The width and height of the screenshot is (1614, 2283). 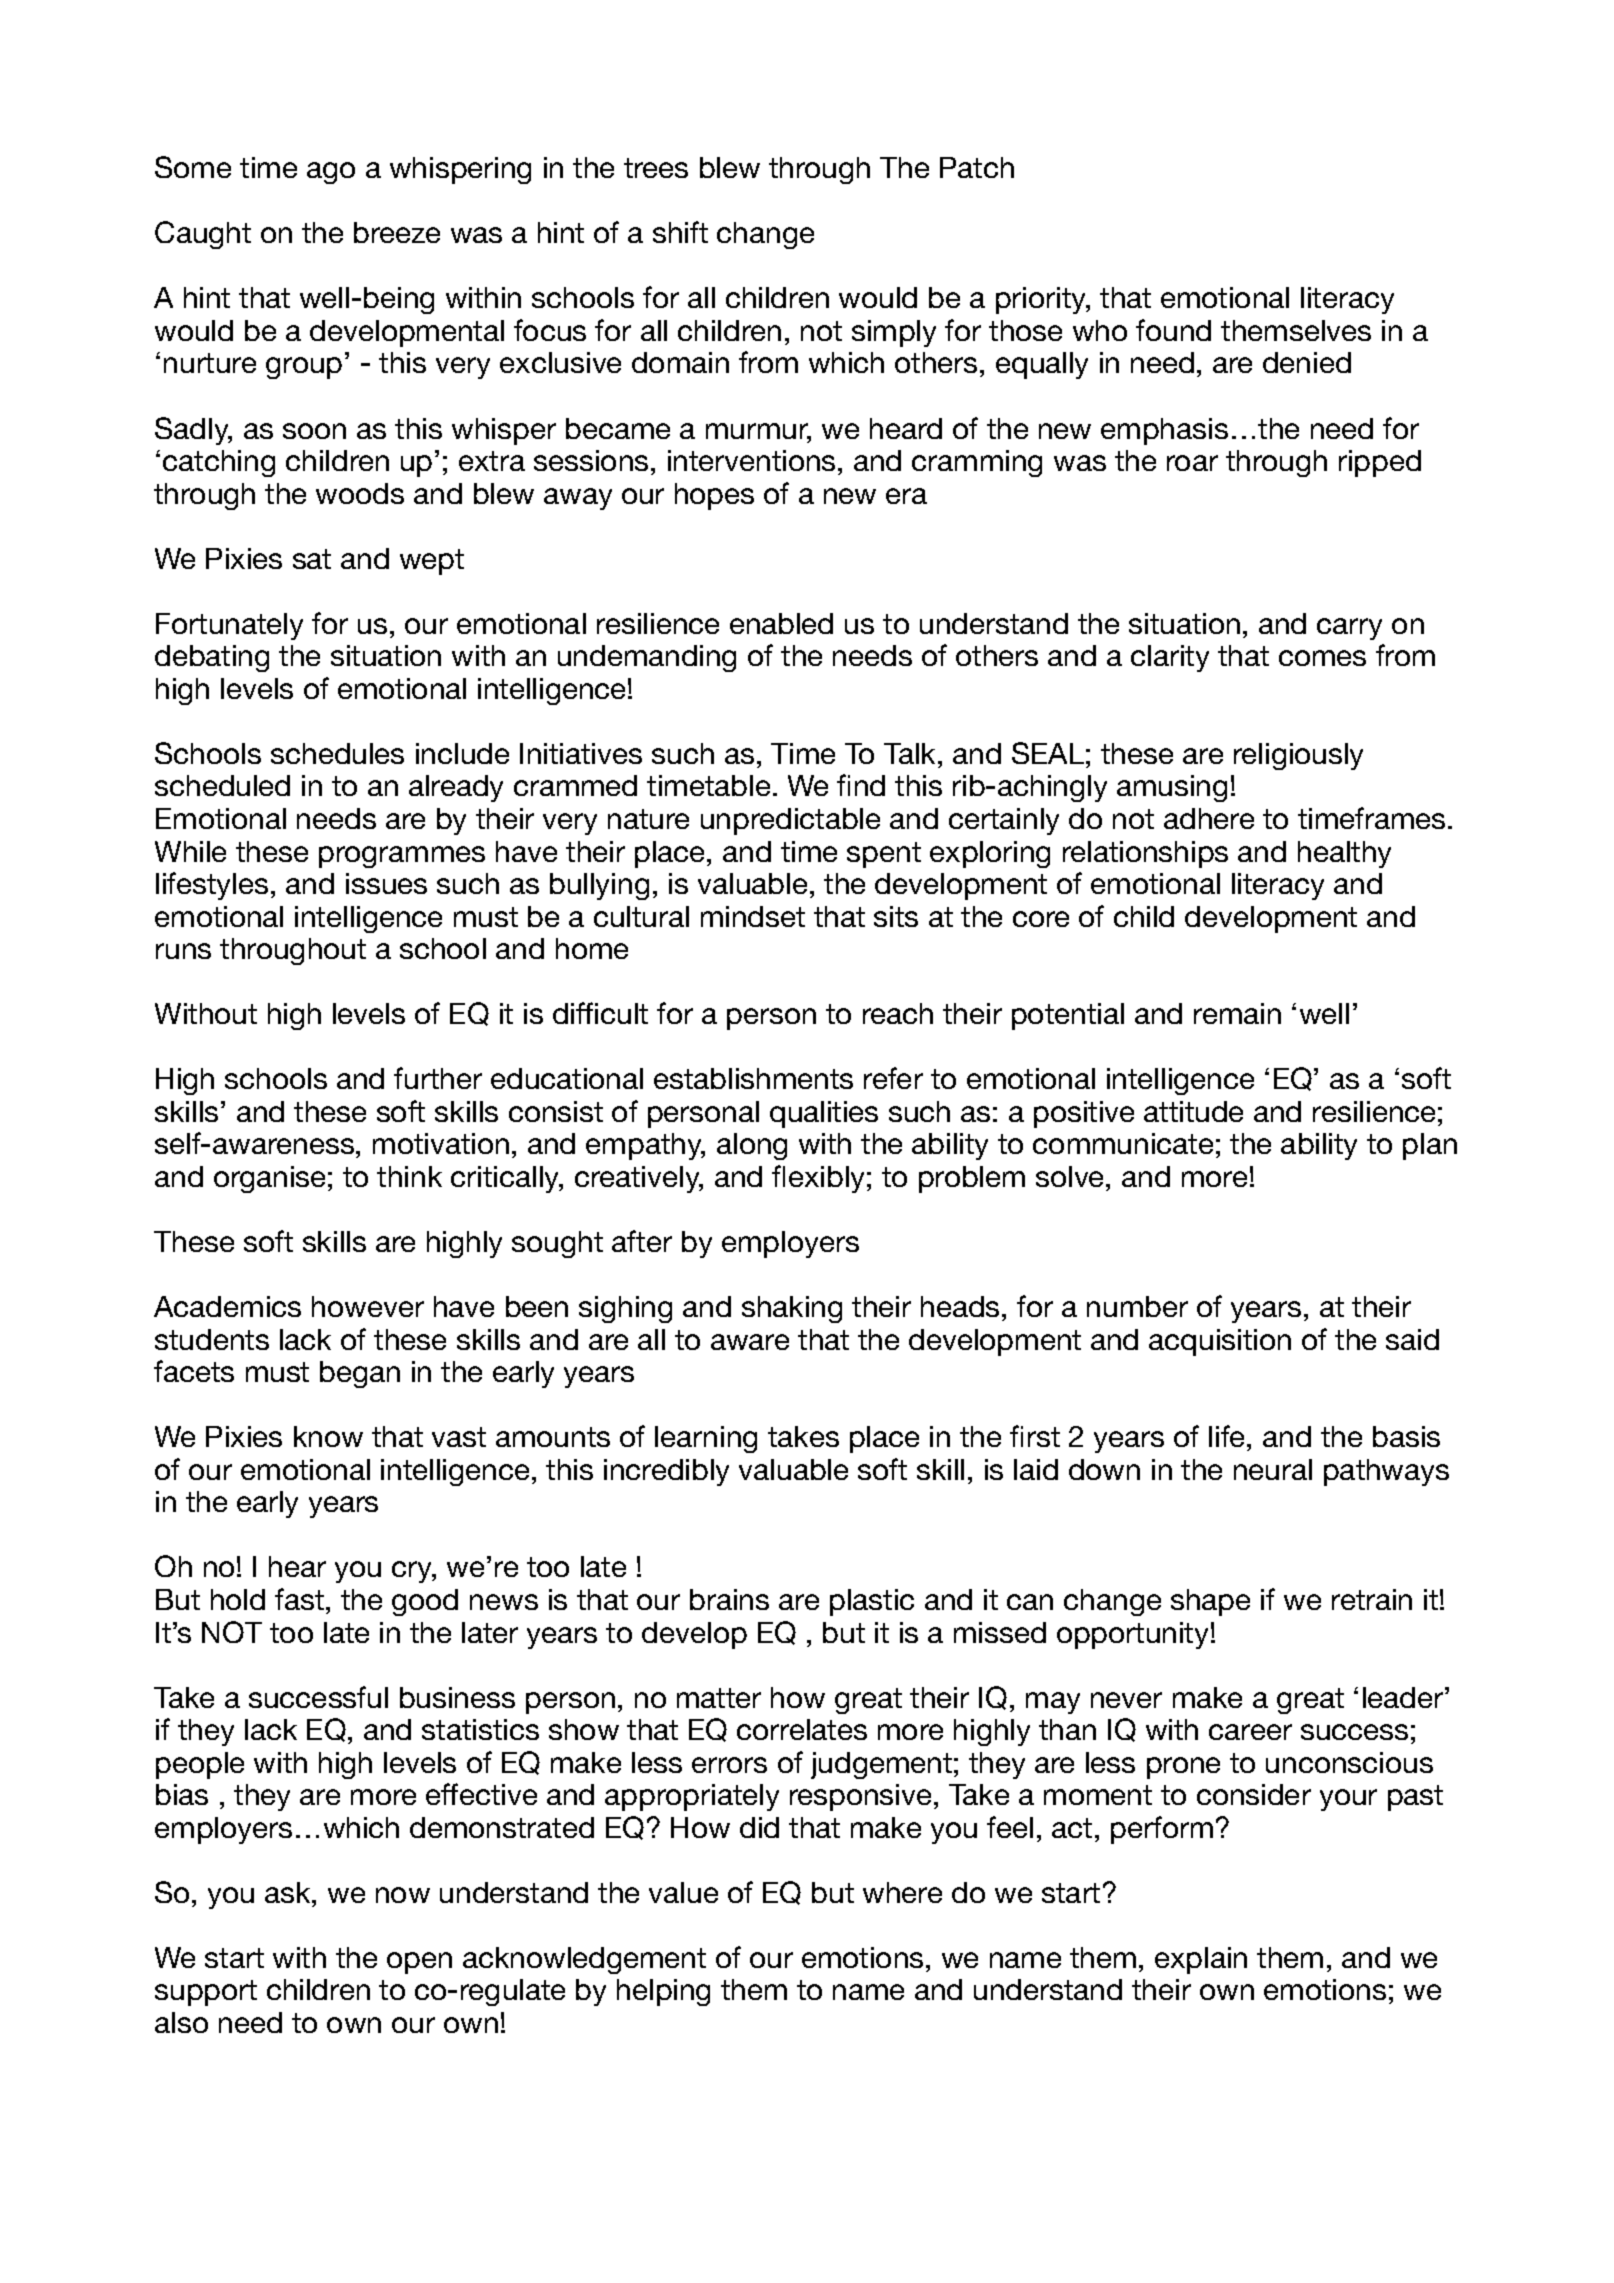 I want to click on where, so click(x=902, y=1892).
